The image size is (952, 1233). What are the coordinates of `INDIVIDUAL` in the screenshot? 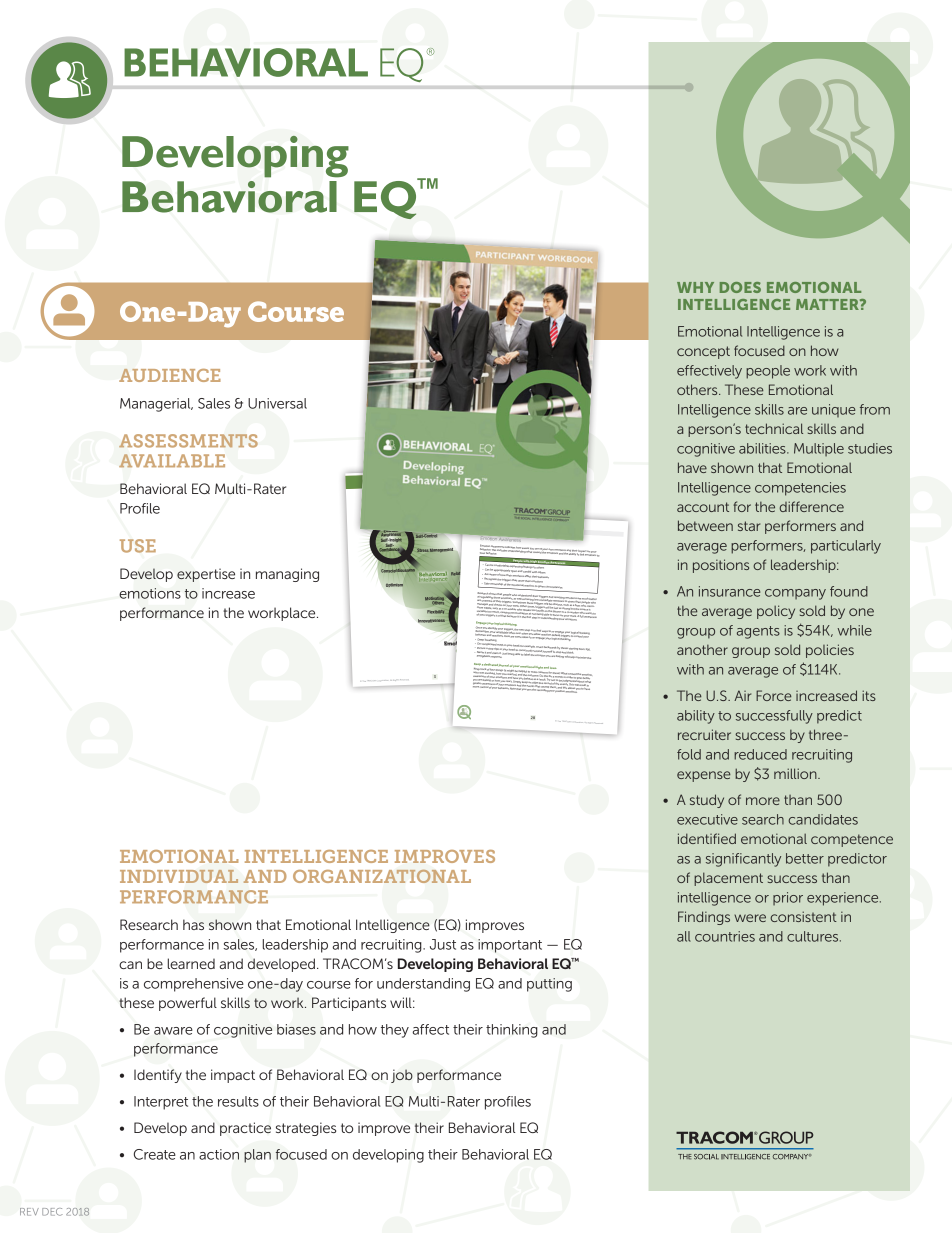 It's located at (179, 876).
